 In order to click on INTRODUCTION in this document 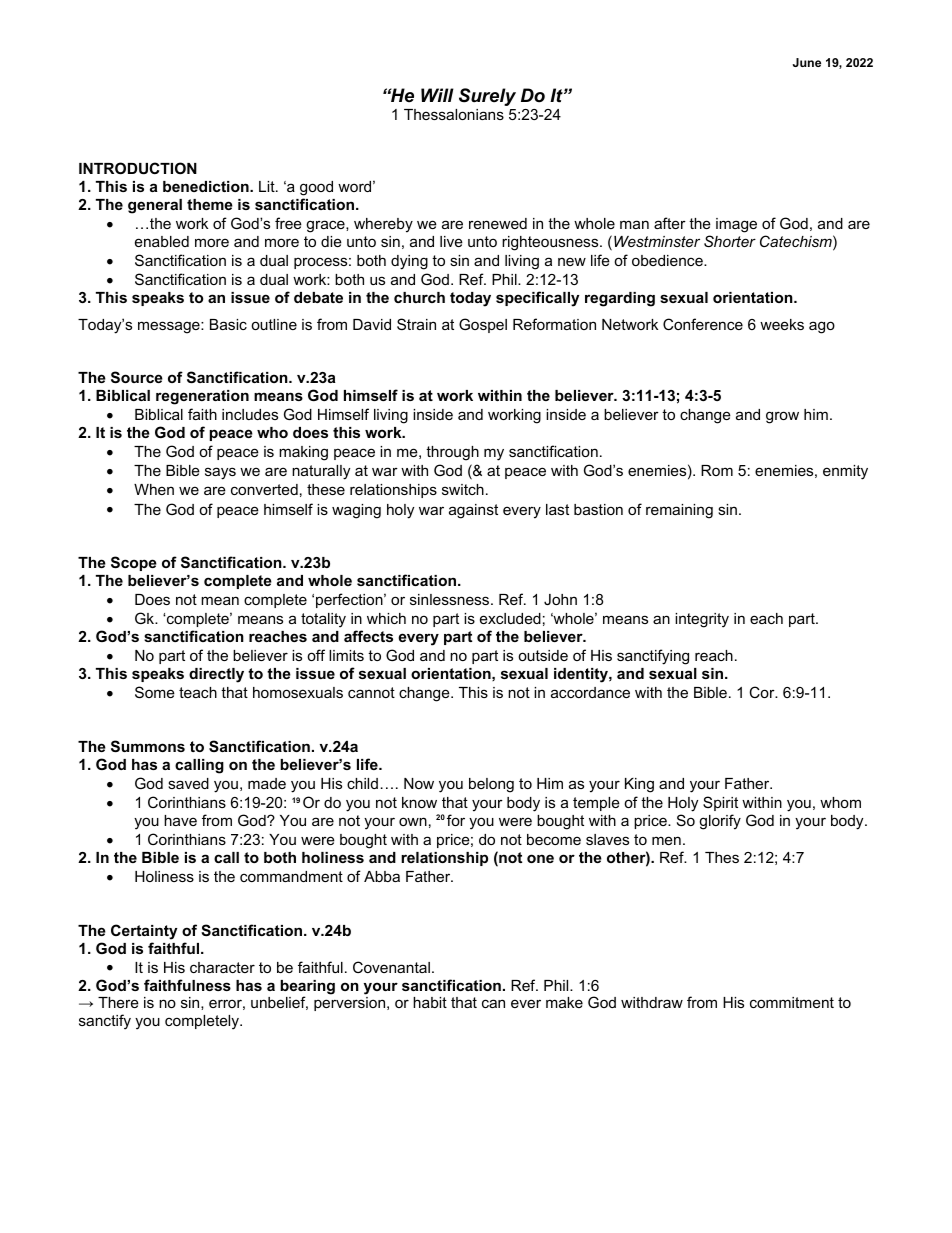, I will do `click(138, 168)`.
